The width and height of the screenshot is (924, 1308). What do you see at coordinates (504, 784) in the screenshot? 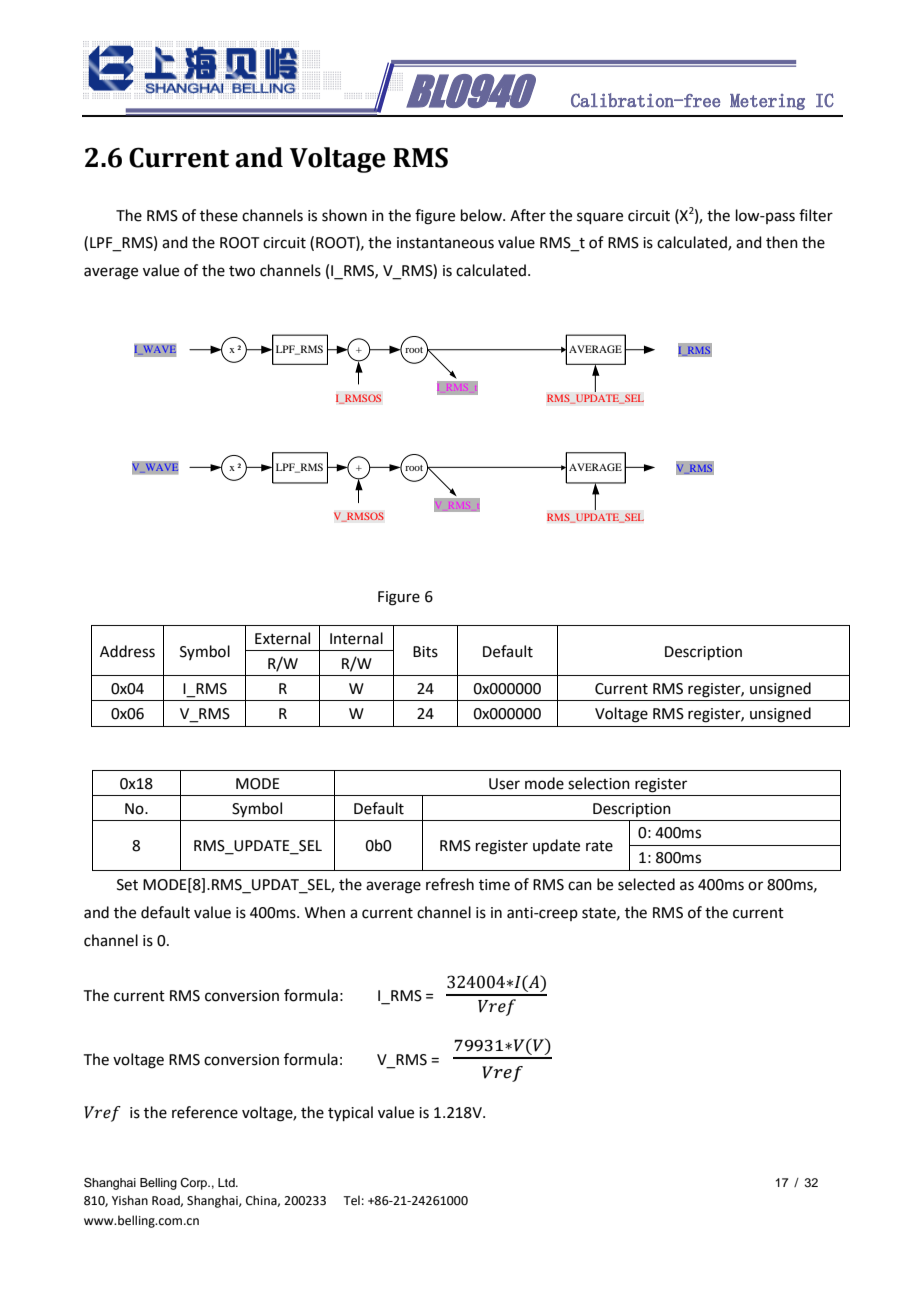
I see `User` at bounding box center [504, 784].
